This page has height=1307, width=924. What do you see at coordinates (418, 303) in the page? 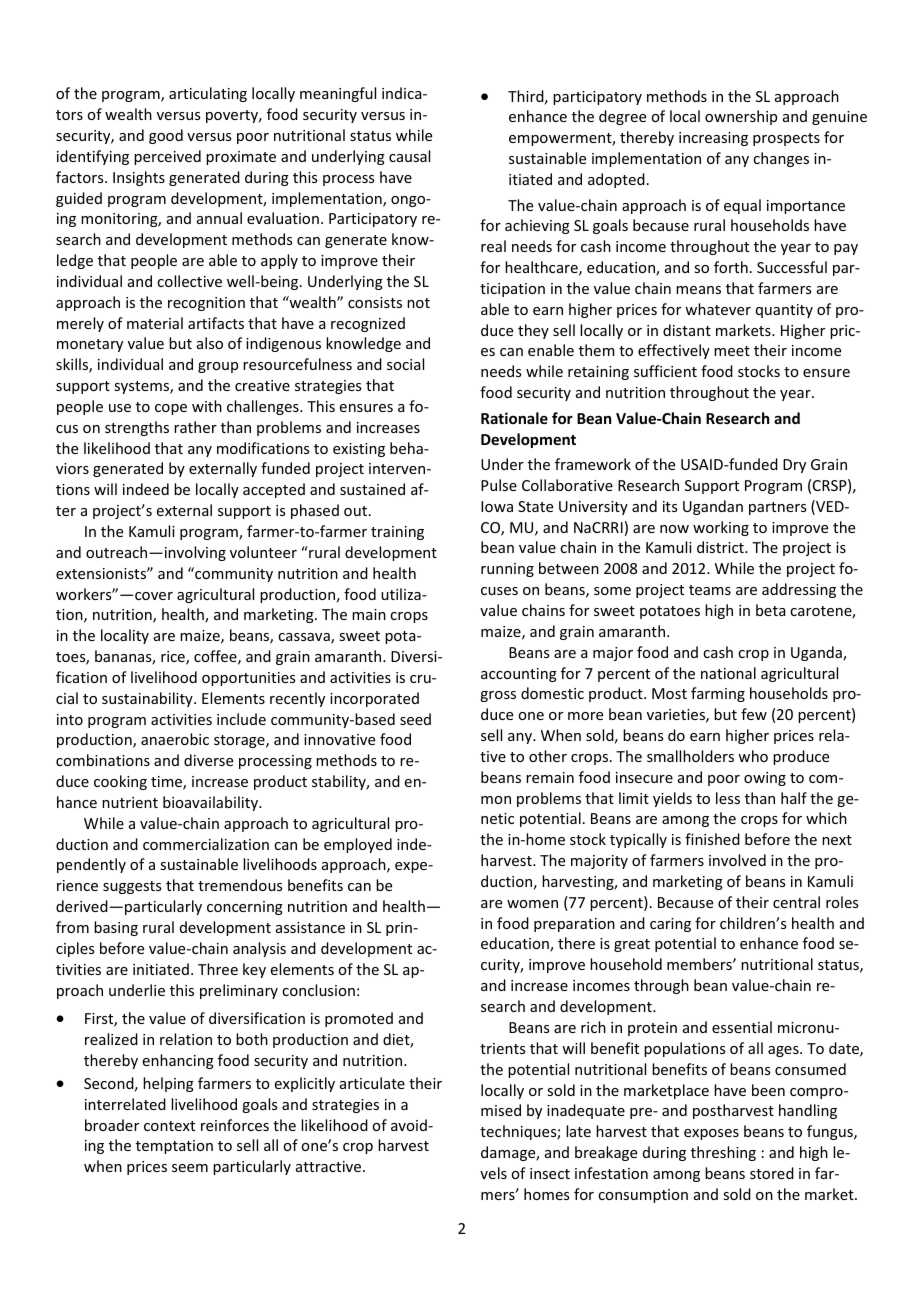
I see `not` at bounding box center [418, 303].
